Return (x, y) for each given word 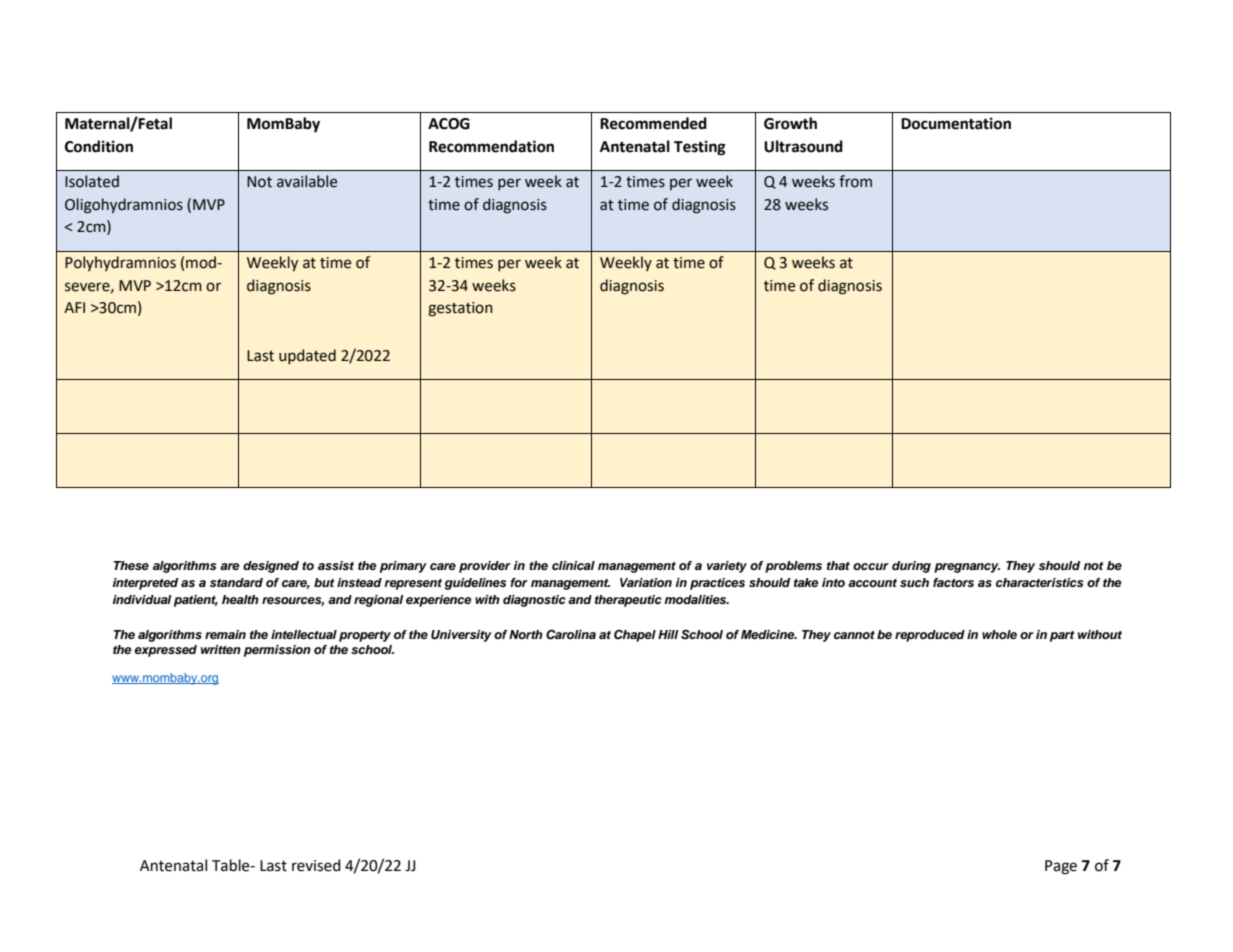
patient (196, 601)
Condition (99, 146)
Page (1061, 867)
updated (307, 356)
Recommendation (491, 146)
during (911, 567)
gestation (460, 309)
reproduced (930, 636)
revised (316, 865)
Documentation (956, 123)
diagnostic (534, 601)
